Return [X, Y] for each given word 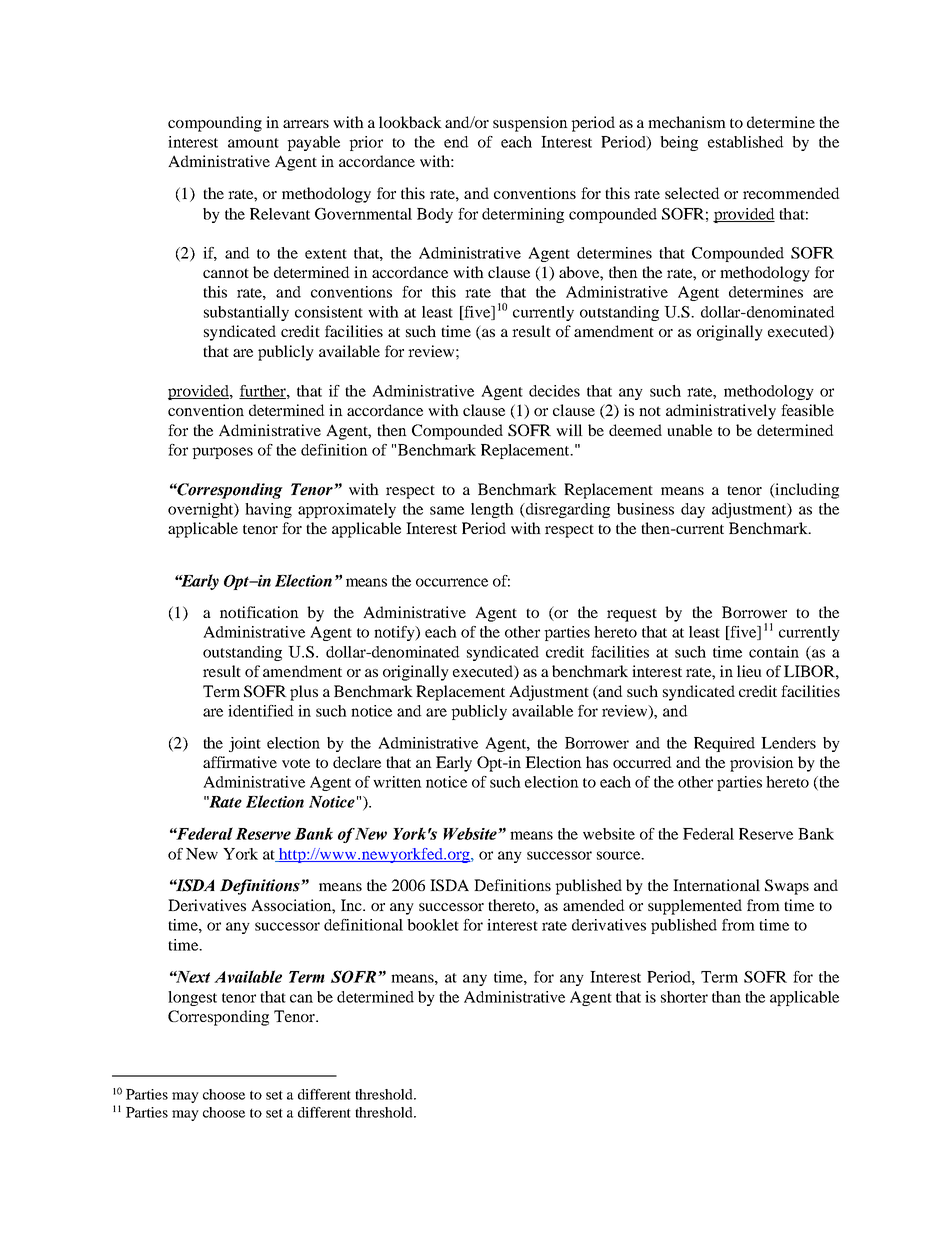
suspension [530, 124]
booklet [433, 925]
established [746, 142]
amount [253, 143]
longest [192, 998]
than [726, 997]
